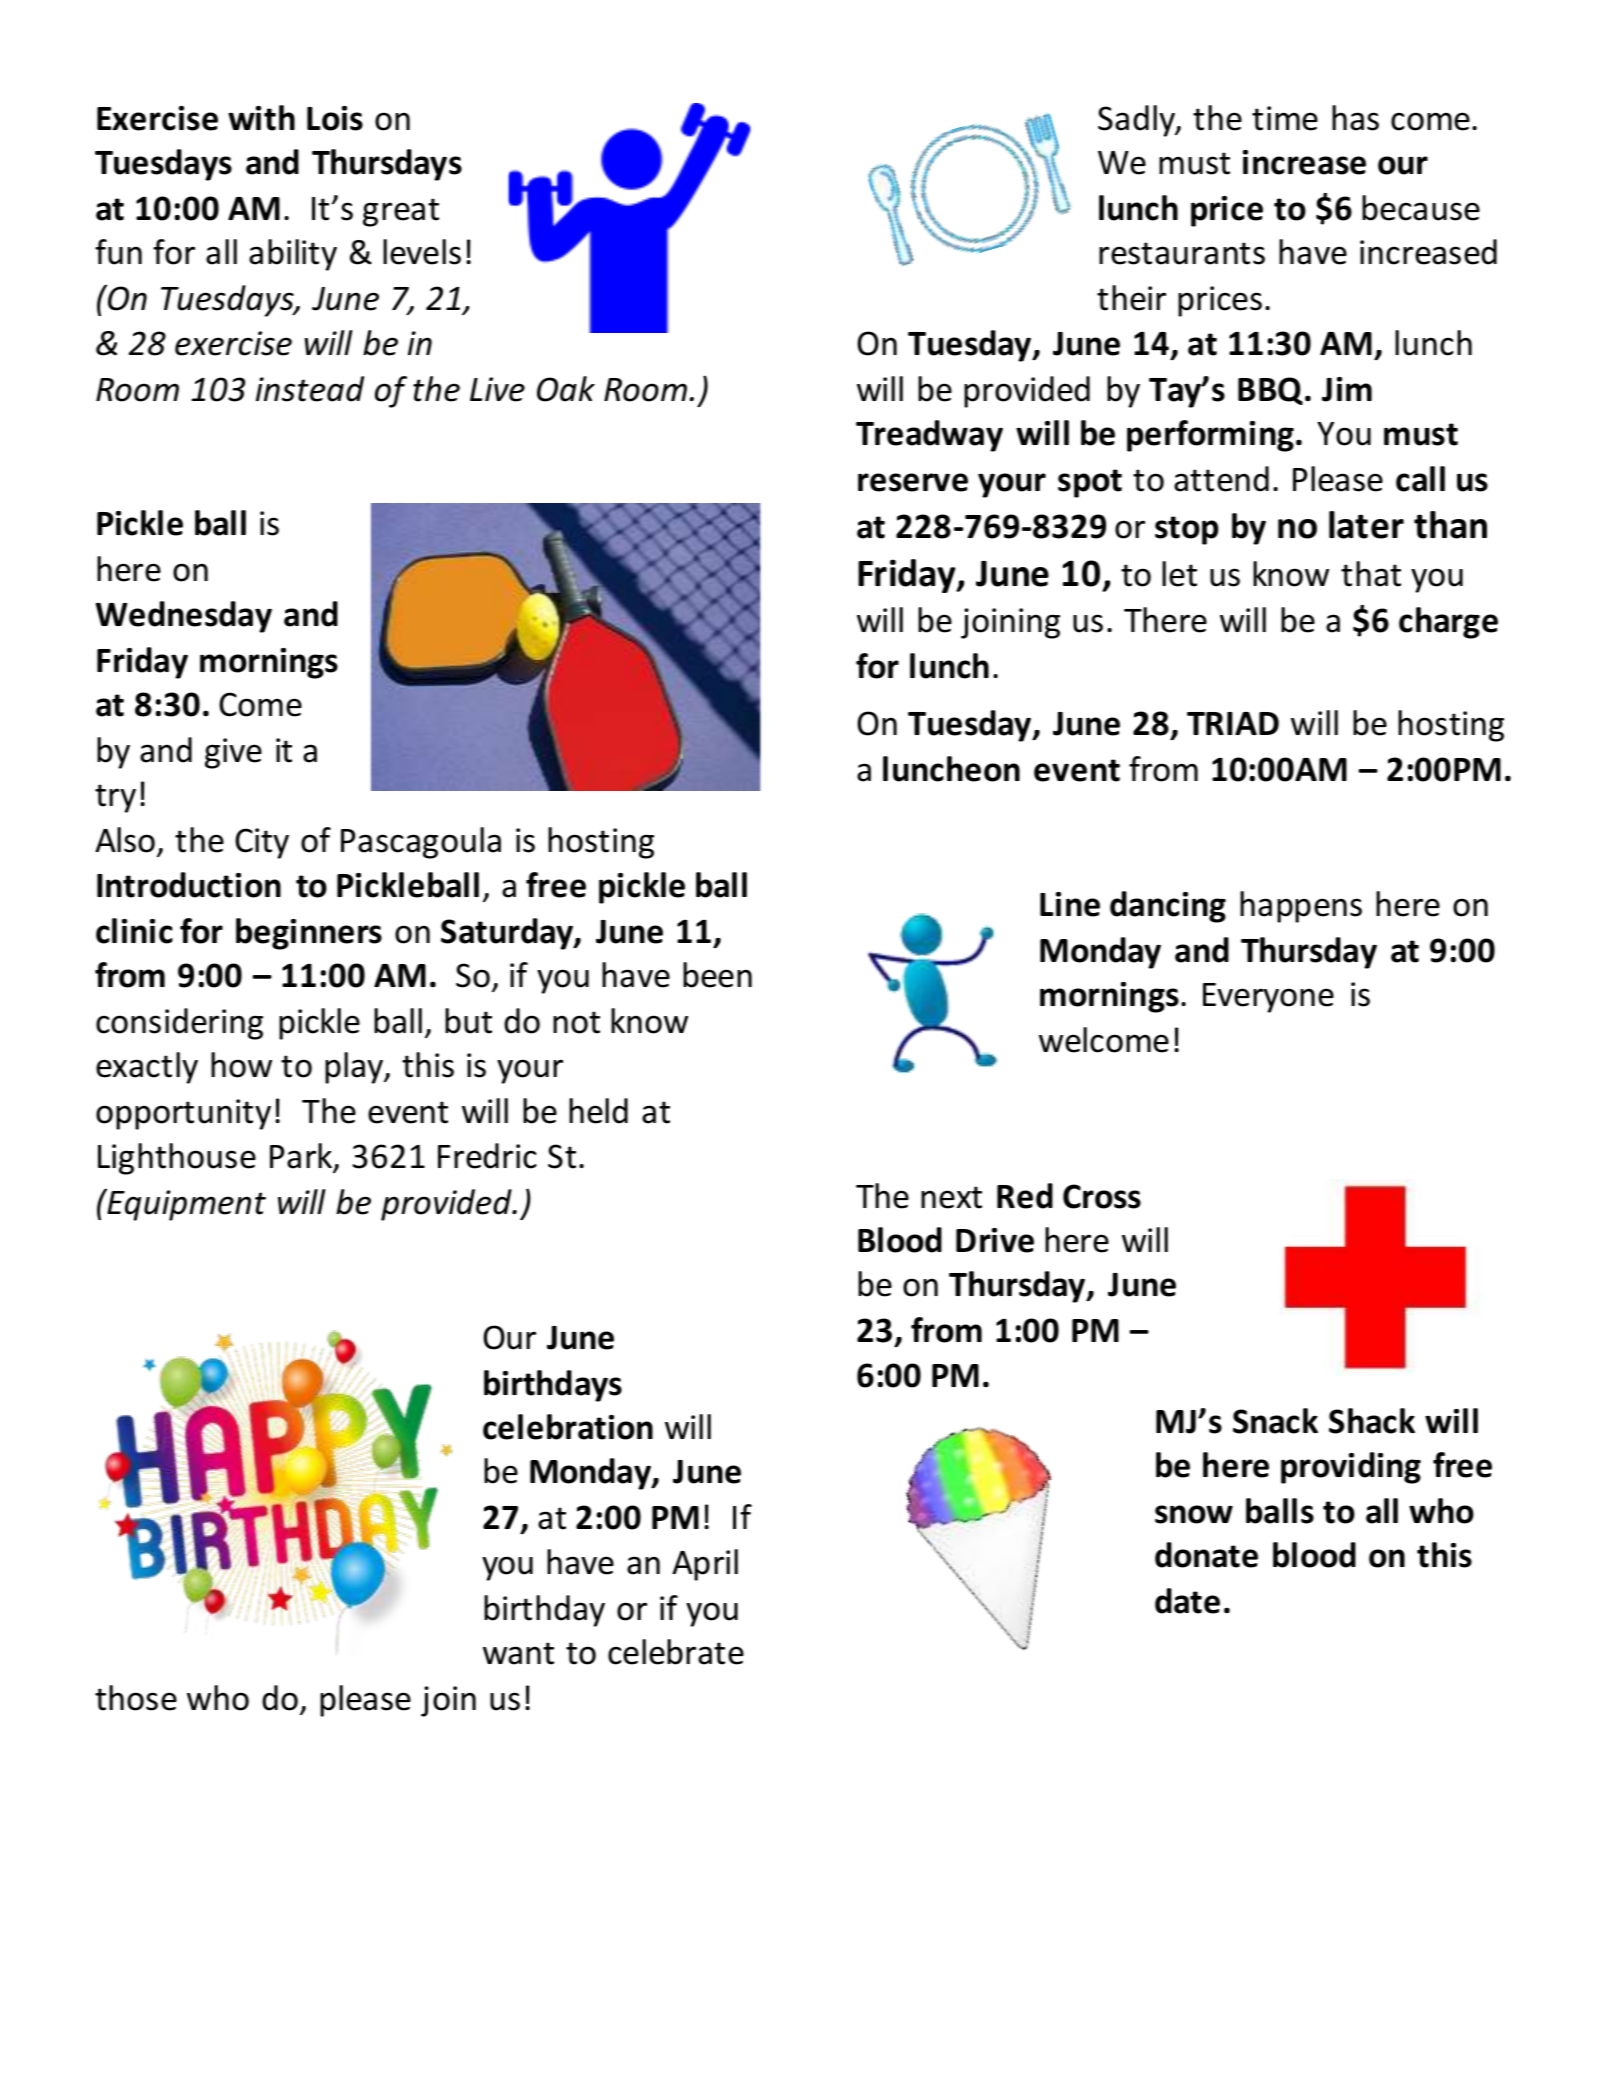 Image resolution: width=1616 pixels, height=2091 pixels. What do you see at coordinates (136, 1698) in the page?
I see `those` at bounding box center [136, 1698].
